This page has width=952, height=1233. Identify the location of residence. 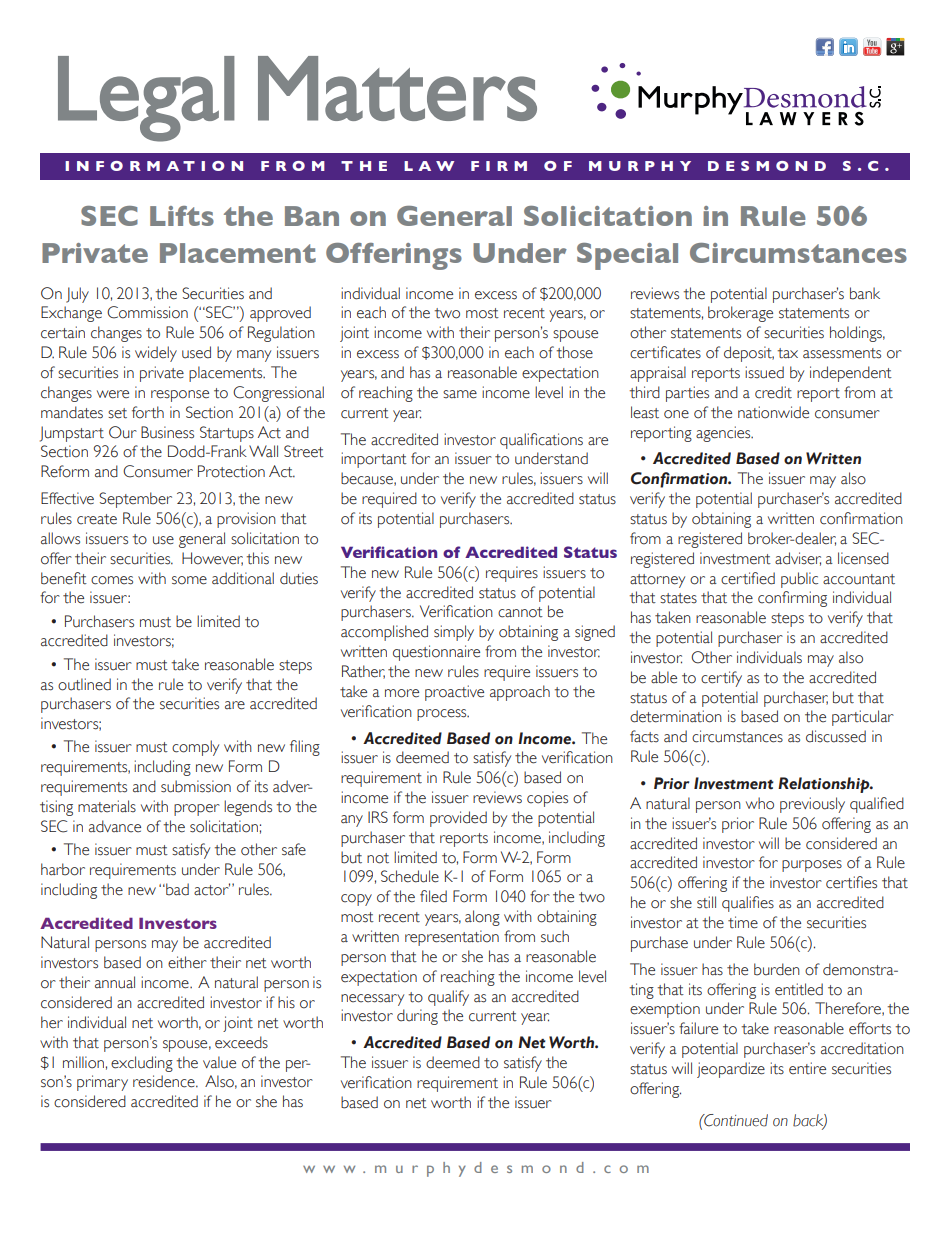
(165, 1081).
